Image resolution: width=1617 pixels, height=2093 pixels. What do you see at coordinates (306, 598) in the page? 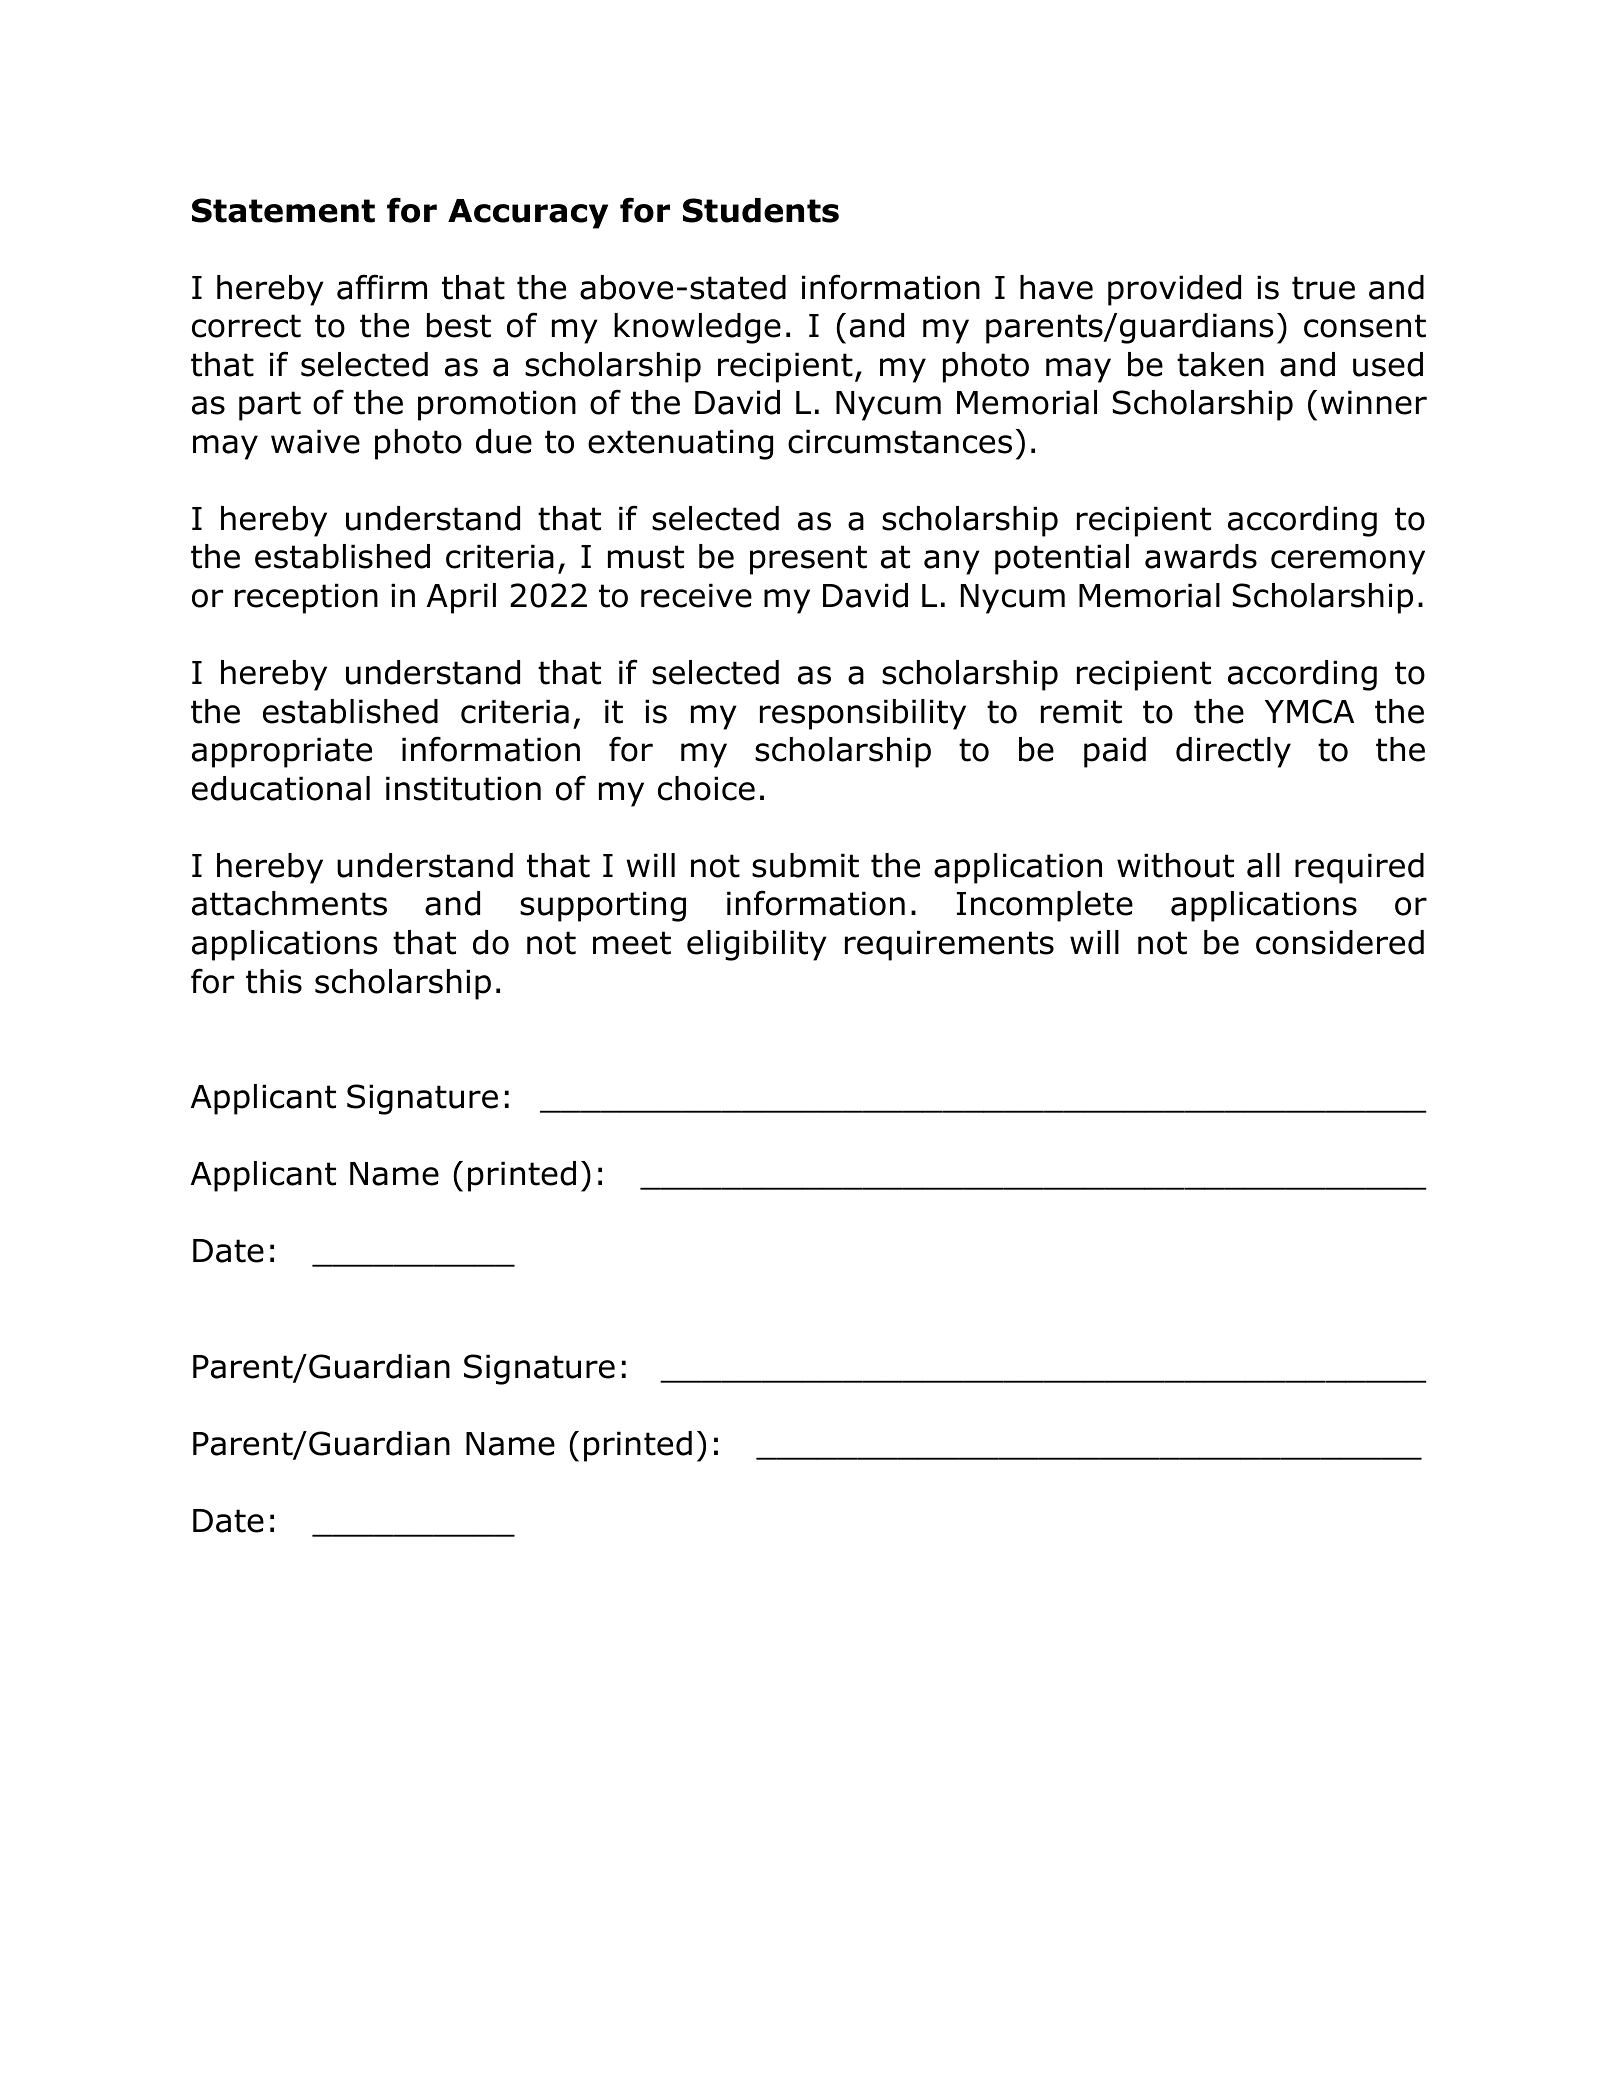
I see `reception` at bounding box center [306, 598].
